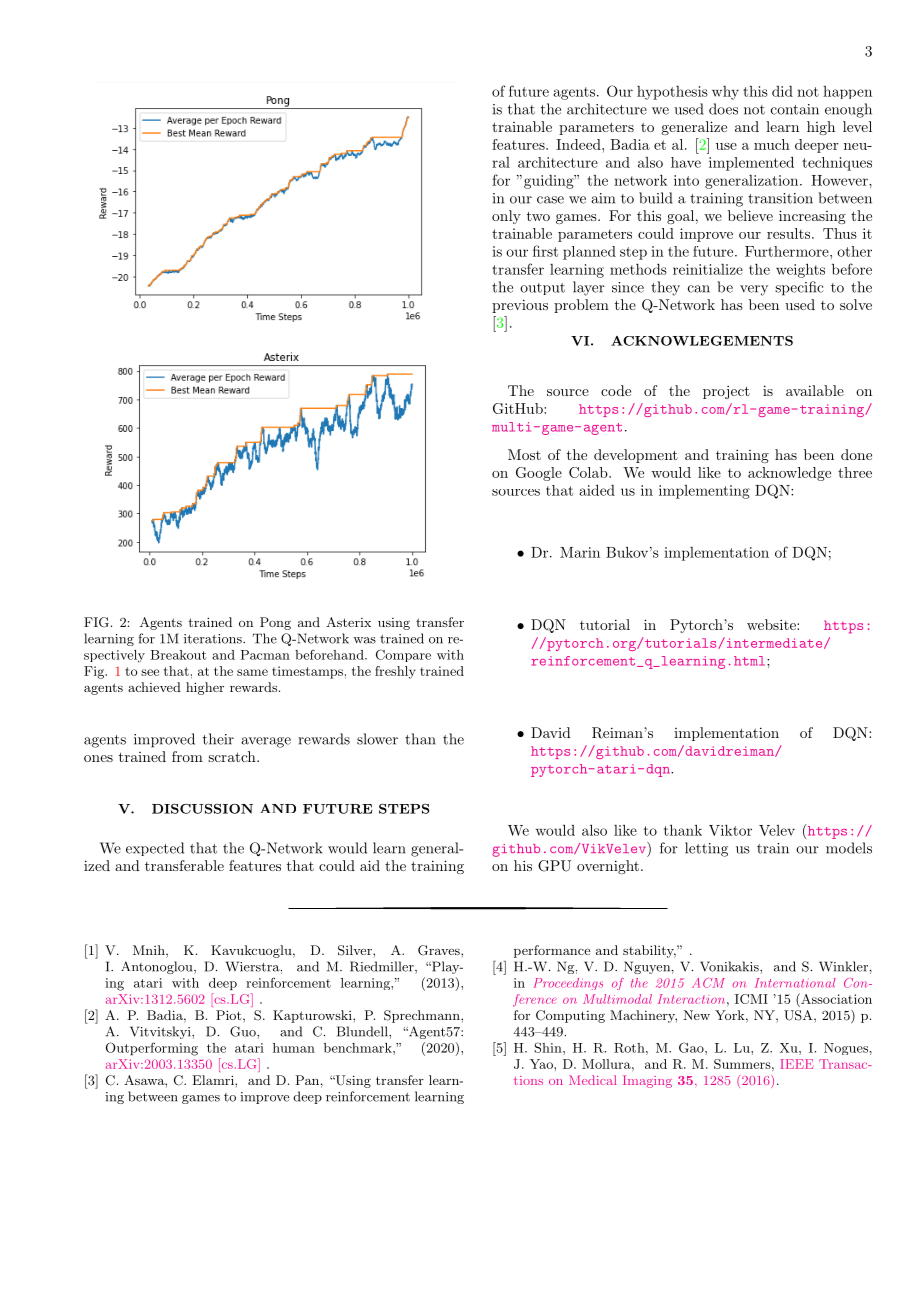 The image size is (924, 1308). I want to click on Yao, so click(542, 1064).
